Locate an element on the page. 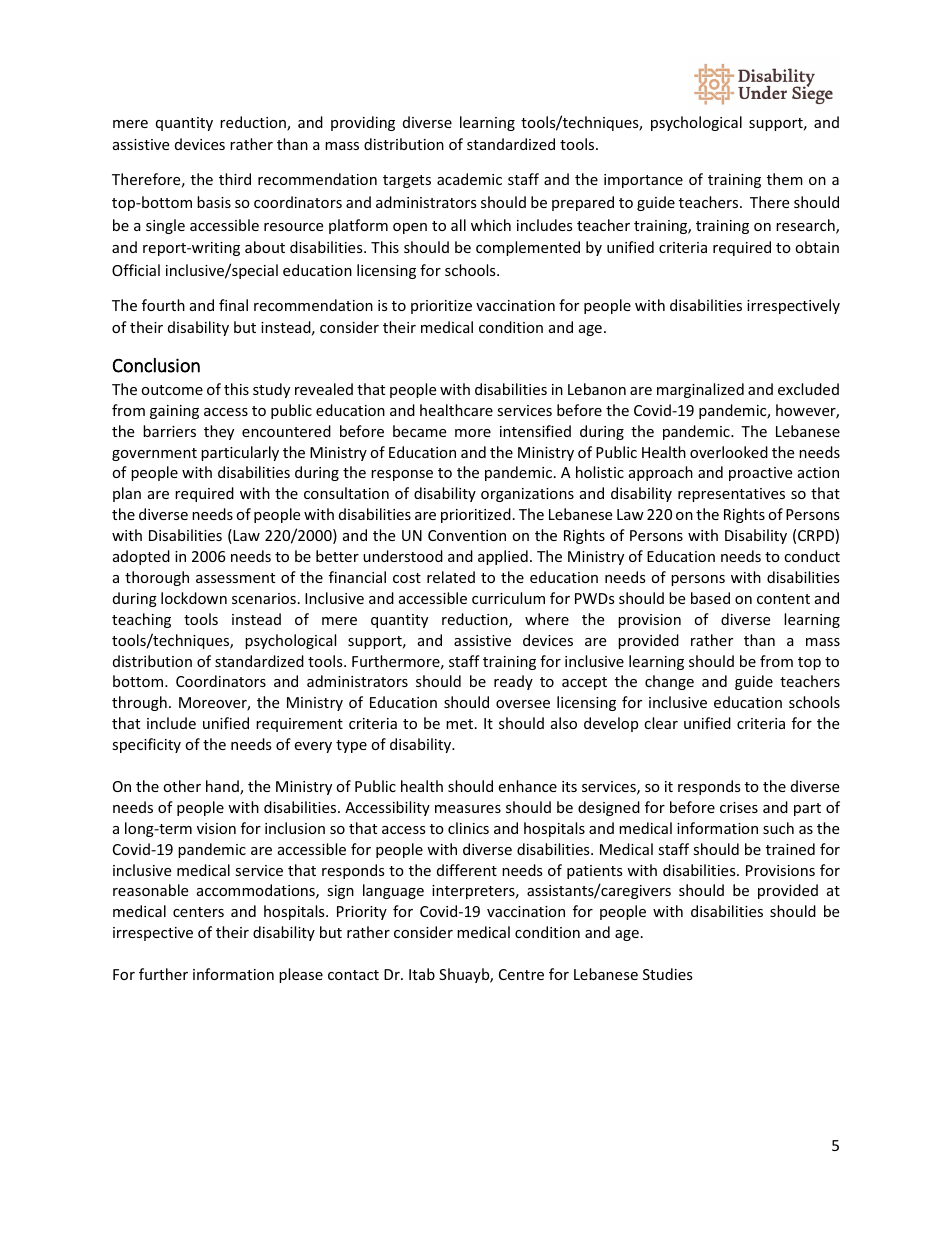  academic is located at coordinates (469, 179).
